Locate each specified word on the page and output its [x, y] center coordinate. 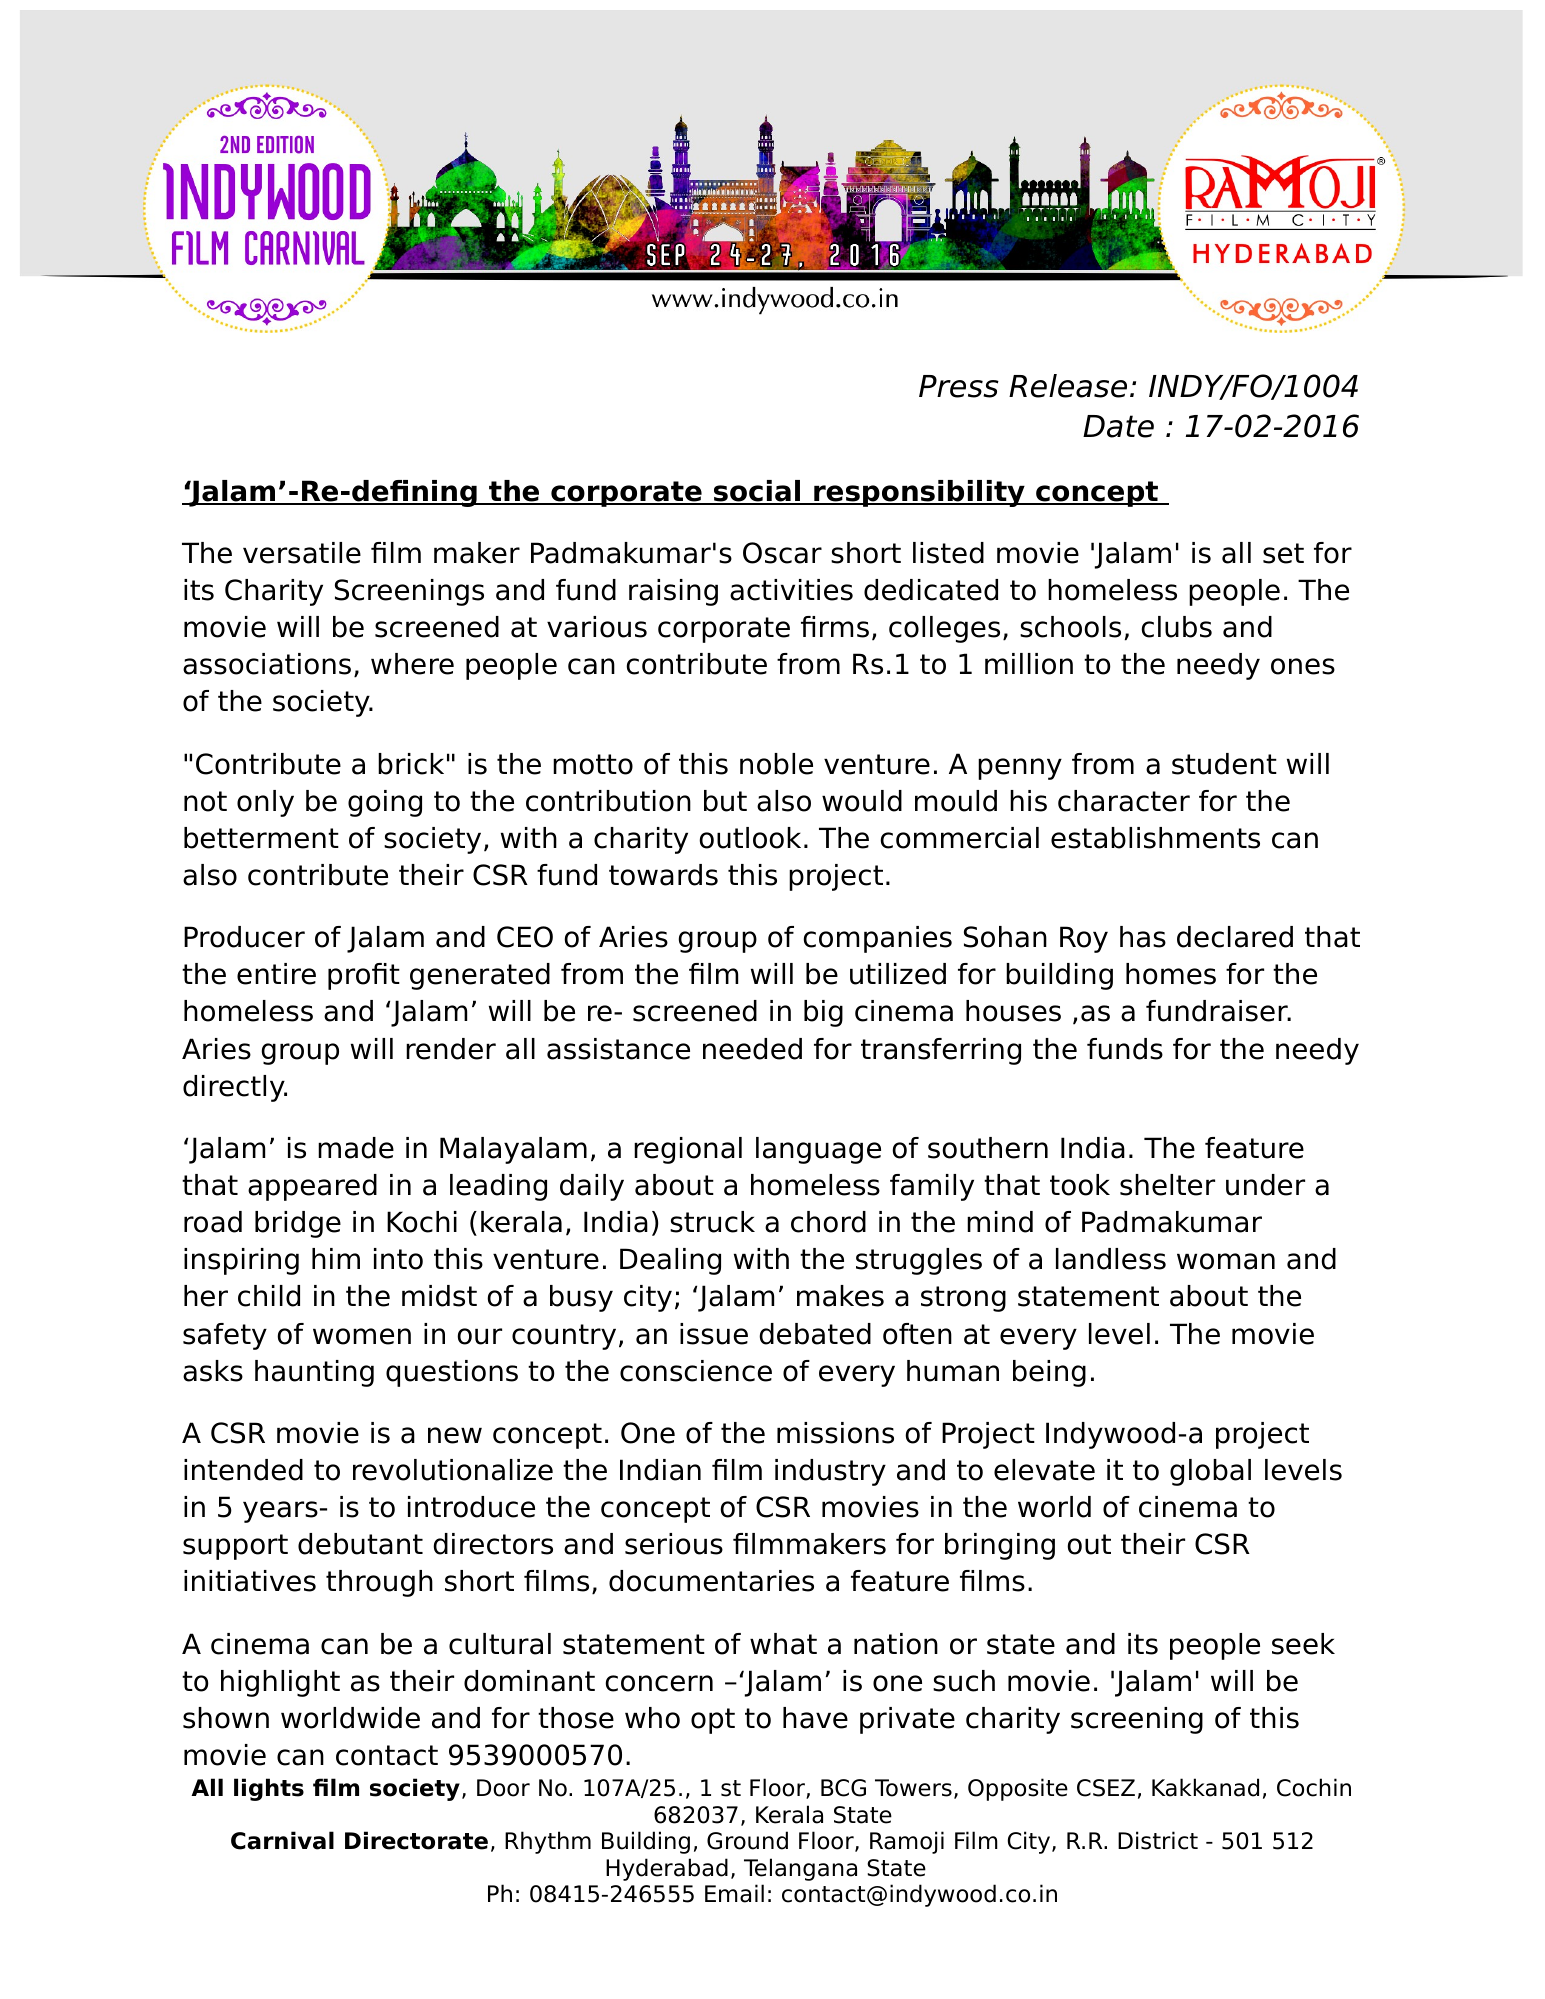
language [818, 1150]
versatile [302, 553]
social [757, 492]
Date [1118, 426]
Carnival [282, 1840]
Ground [747, 1840]
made [356, 1148]
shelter [1167, 1185]
